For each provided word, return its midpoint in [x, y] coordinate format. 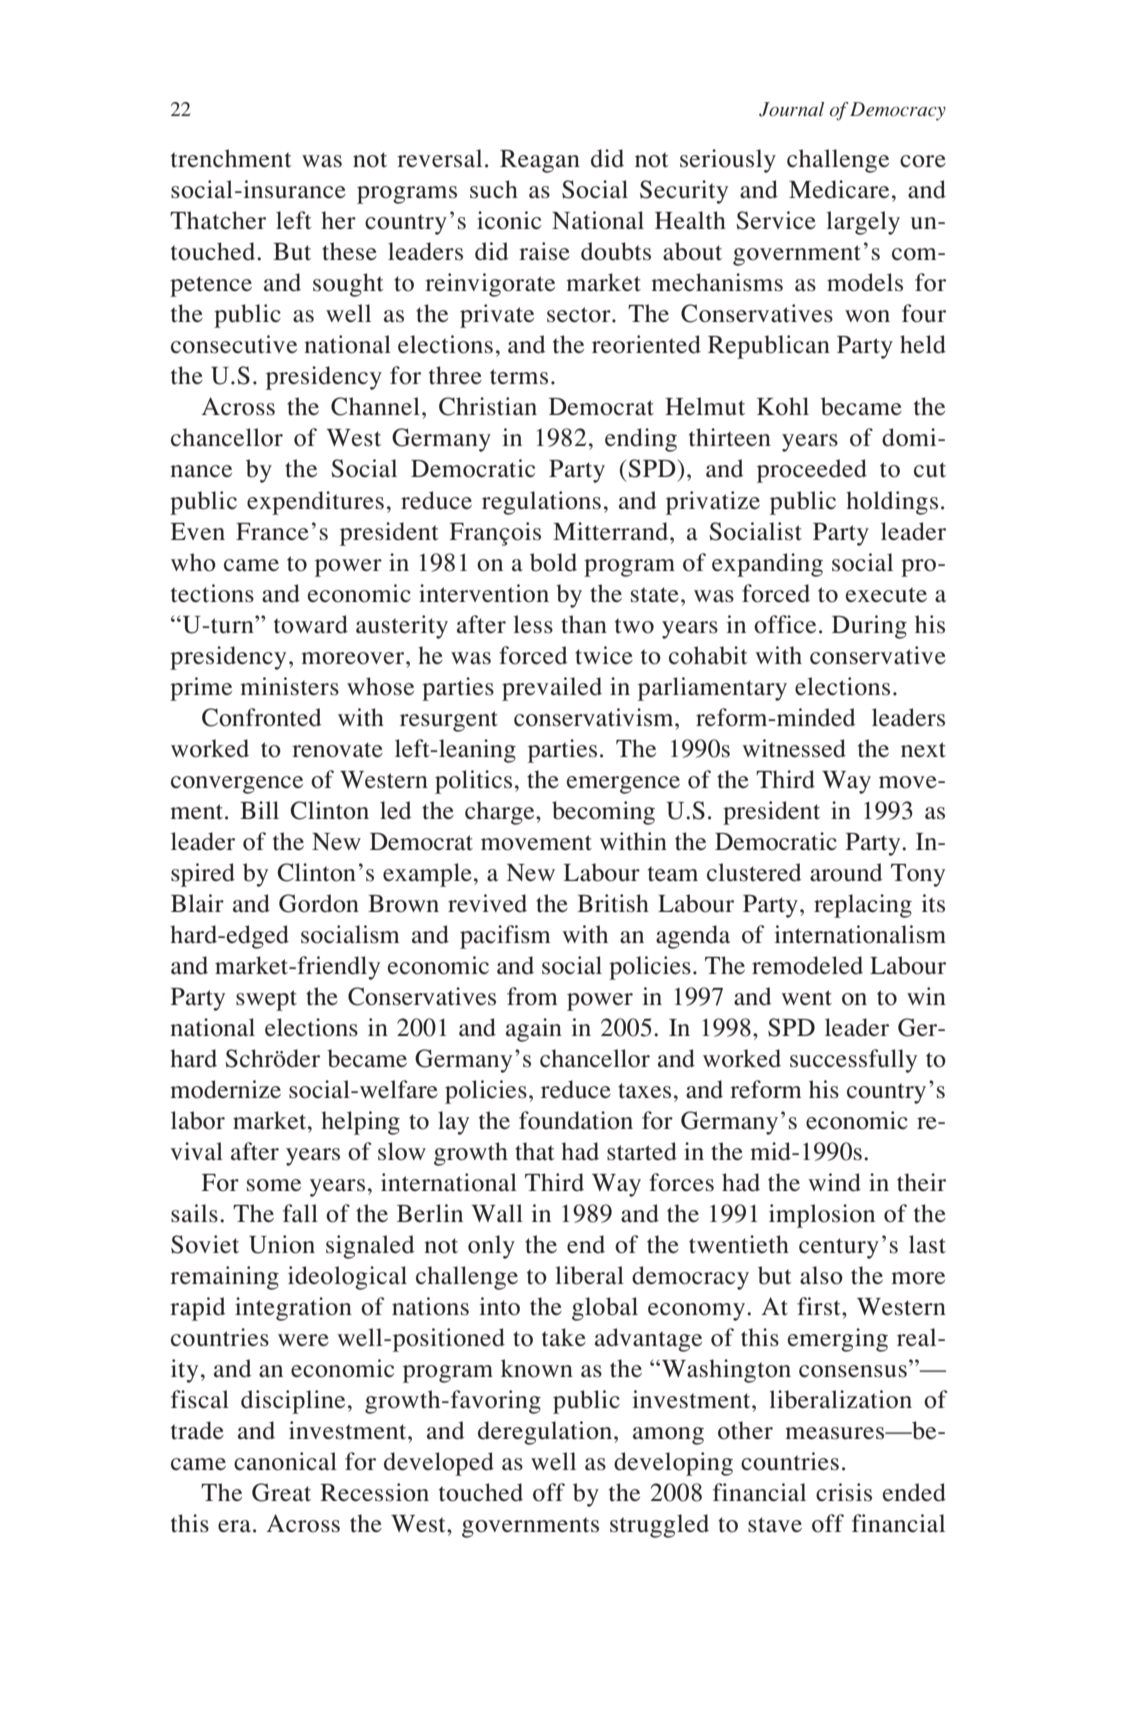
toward [311, 624]
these [349, 251]
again [534, 1030]
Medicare [839, 189]
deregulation [546, 1433]
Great [281, 1492]
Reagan [540, 161]
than [584, 624]
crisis [844, 1492]
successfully [853, 1061]
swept [266, 1000]
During [869, 627]
